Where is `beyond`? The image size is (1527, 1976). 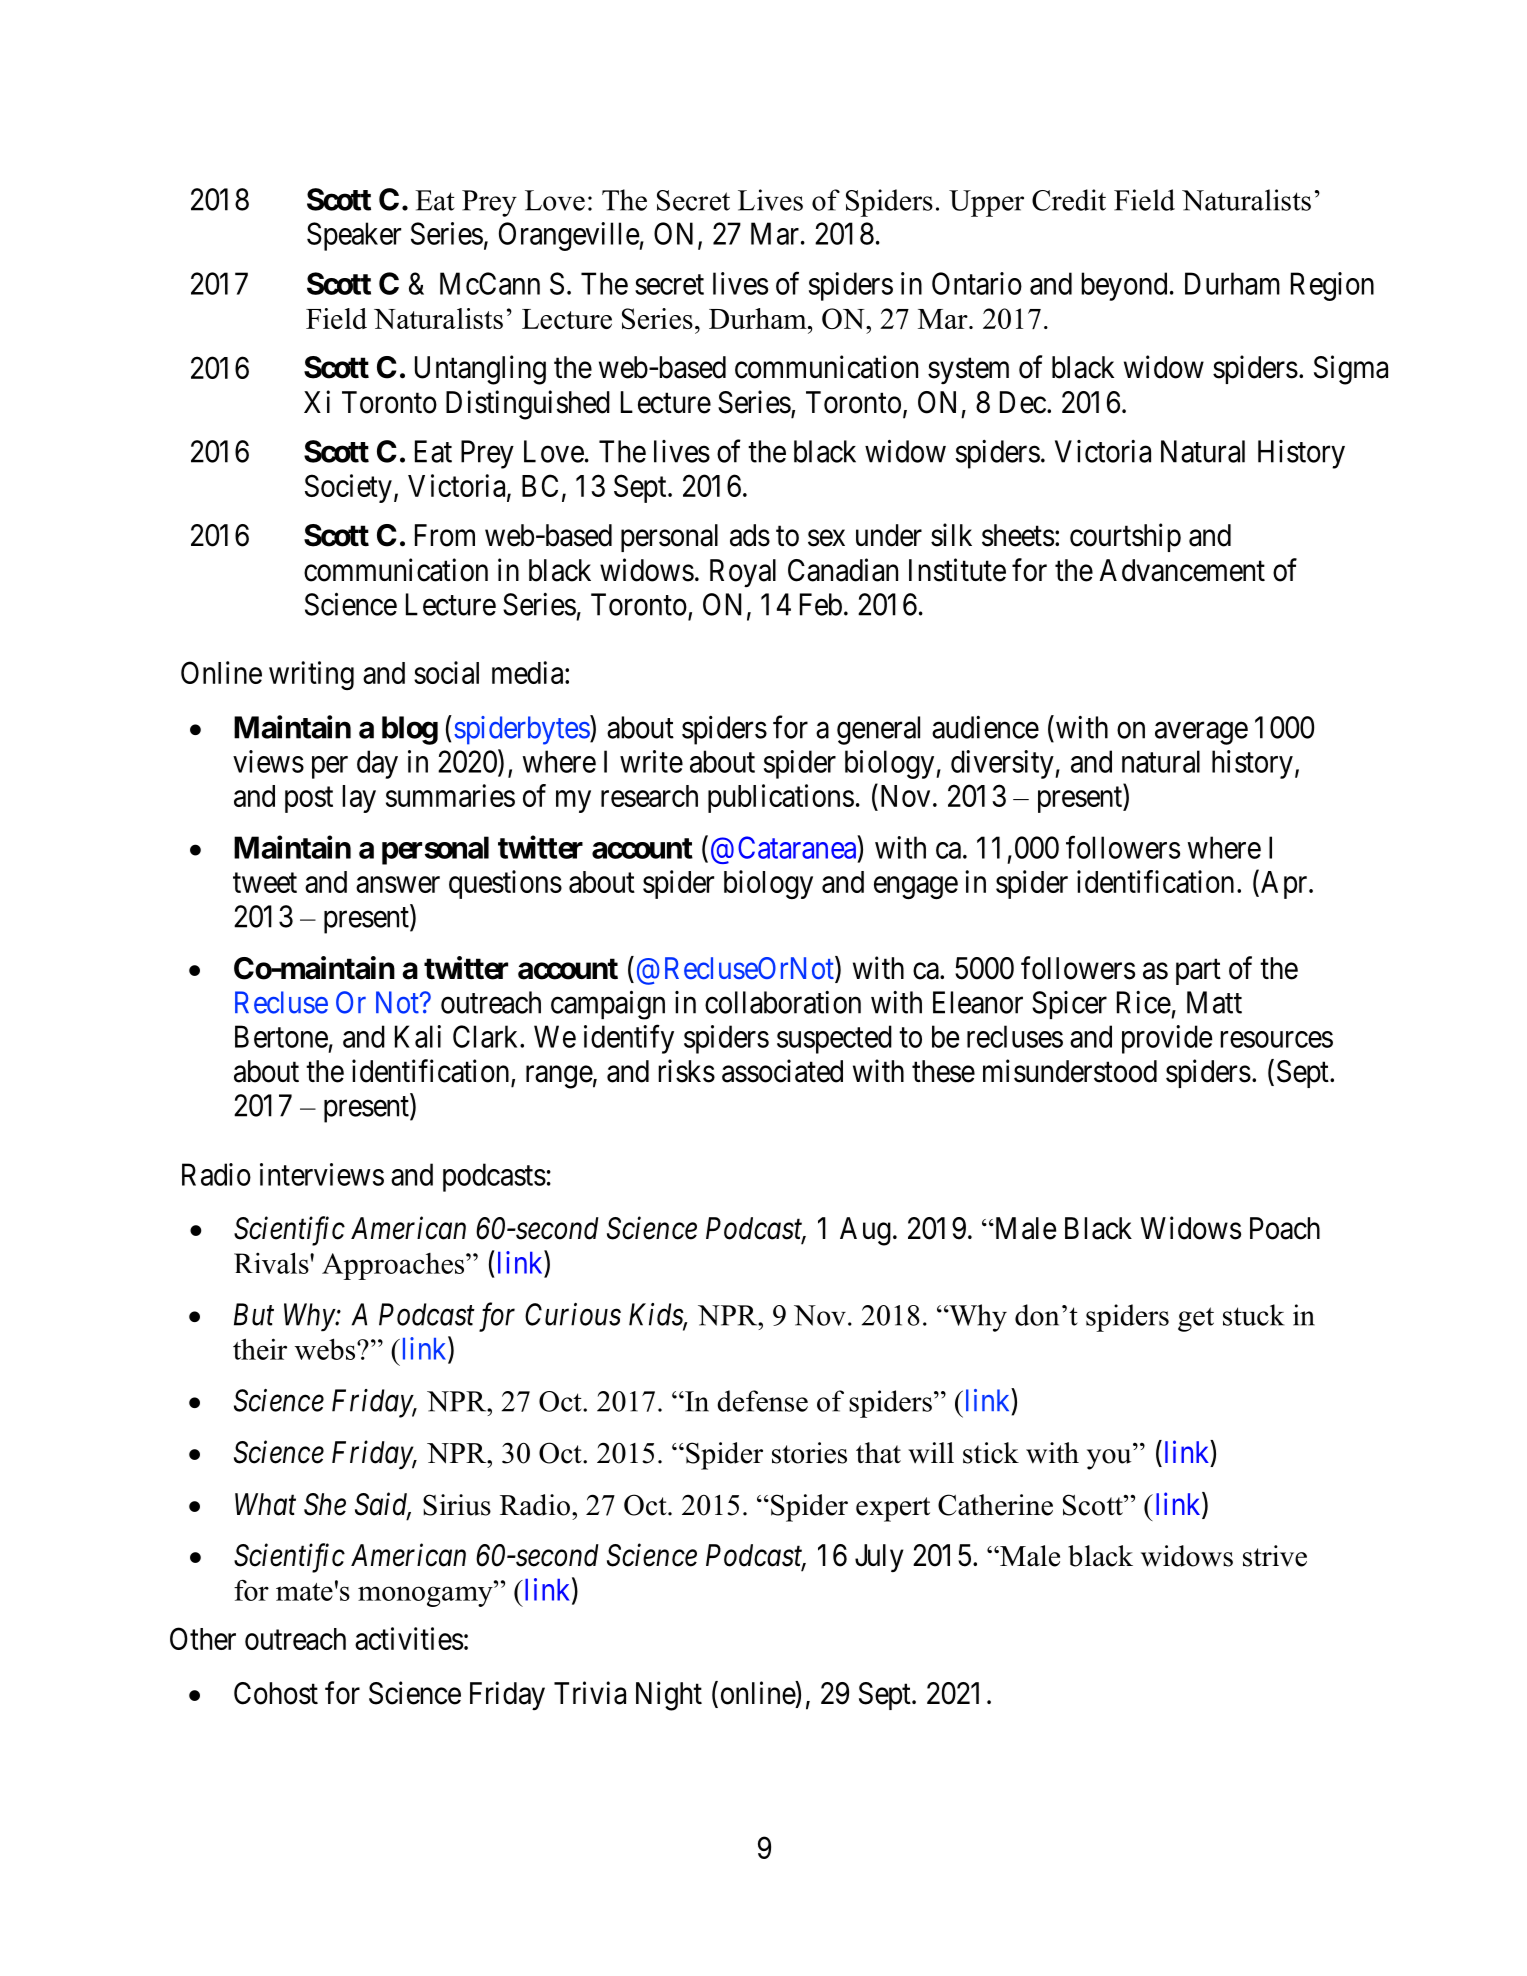 beyond is located at coordinates (1124, 286).
